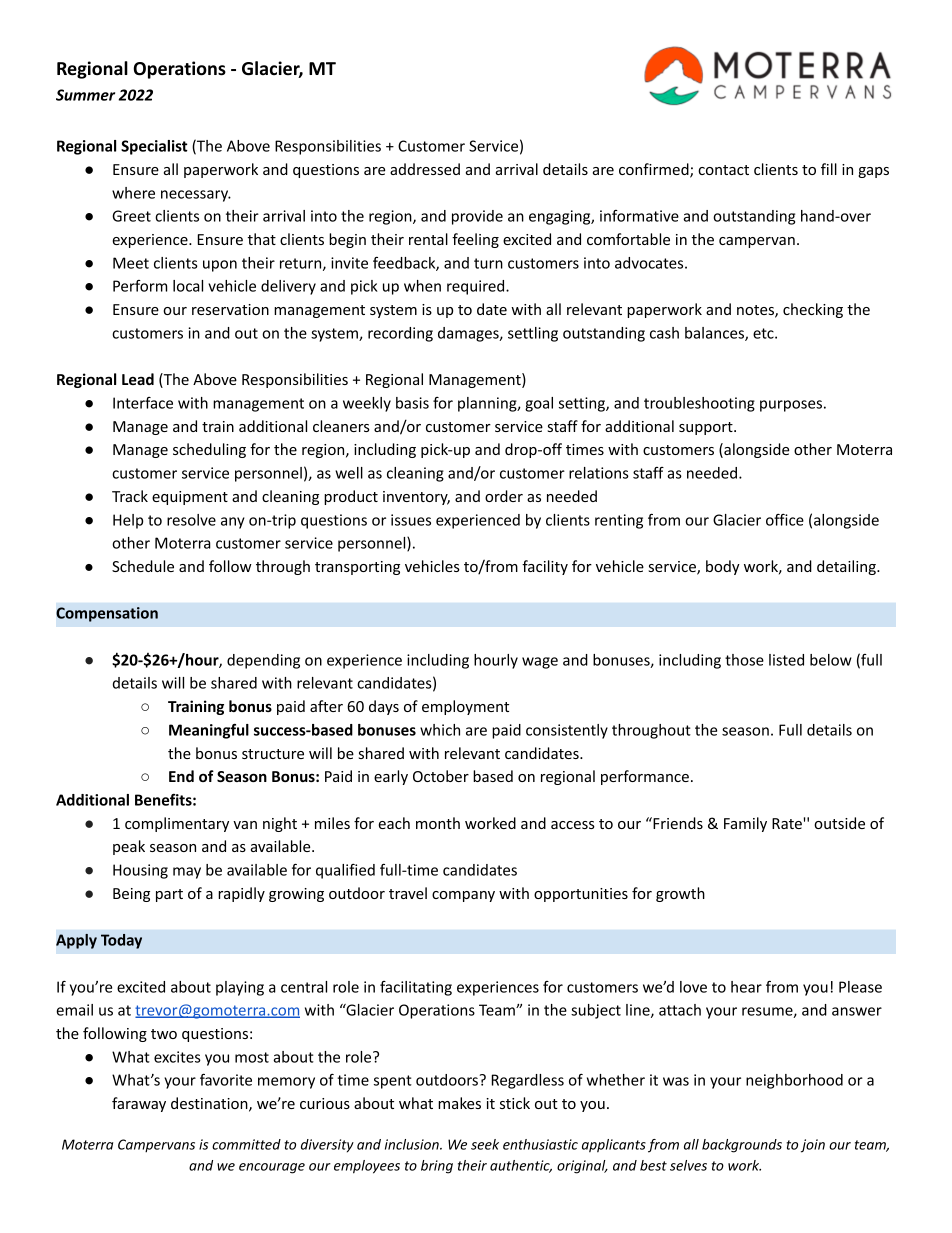 The height and width of the document is (1233, 952). What do you see at coordinates (139, 1104) in the document?
I see `faraway` at bounding box center [139, 1104].
